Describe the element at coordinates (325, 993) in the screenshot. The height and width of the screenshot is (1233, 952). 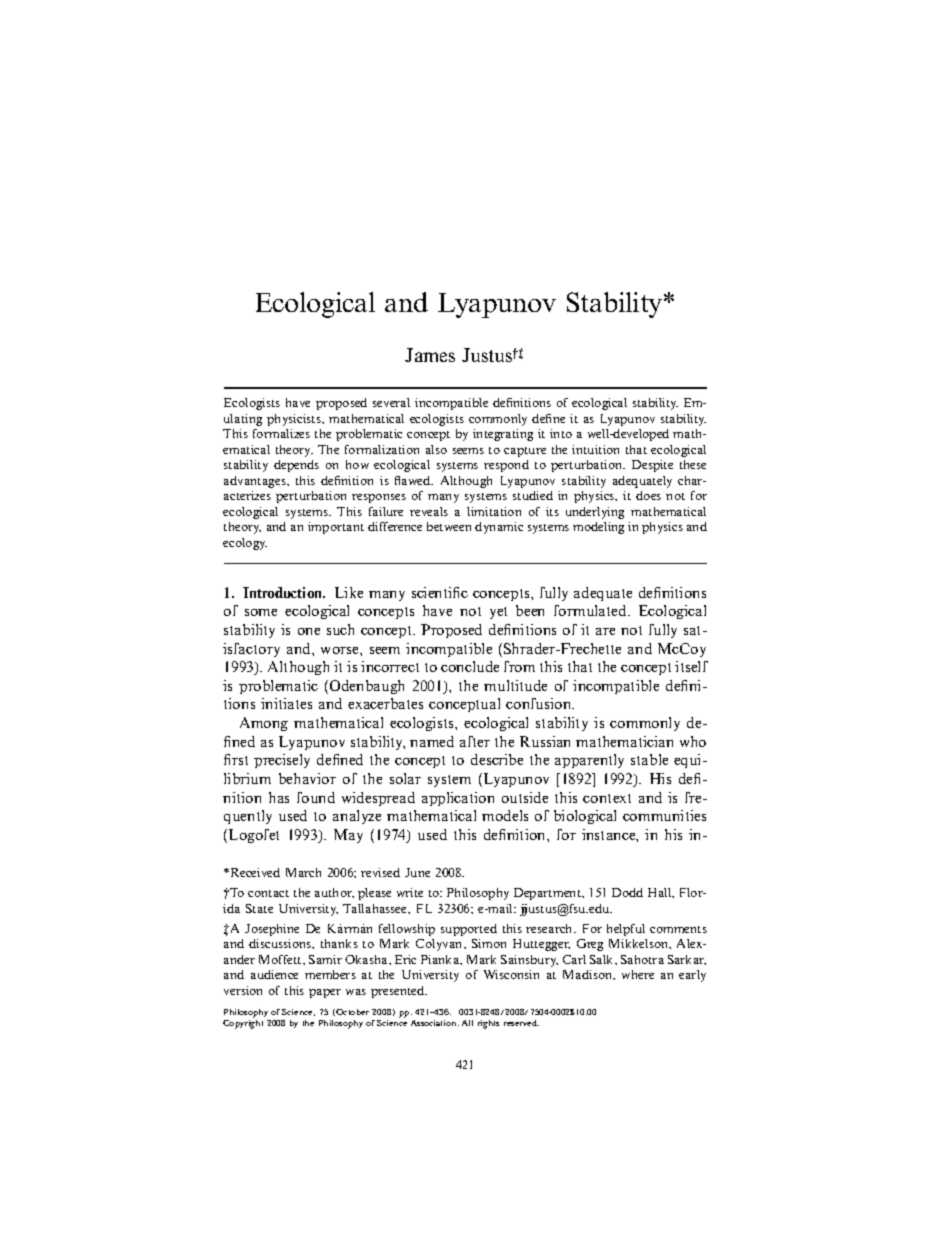
I see `paper` at that location.
